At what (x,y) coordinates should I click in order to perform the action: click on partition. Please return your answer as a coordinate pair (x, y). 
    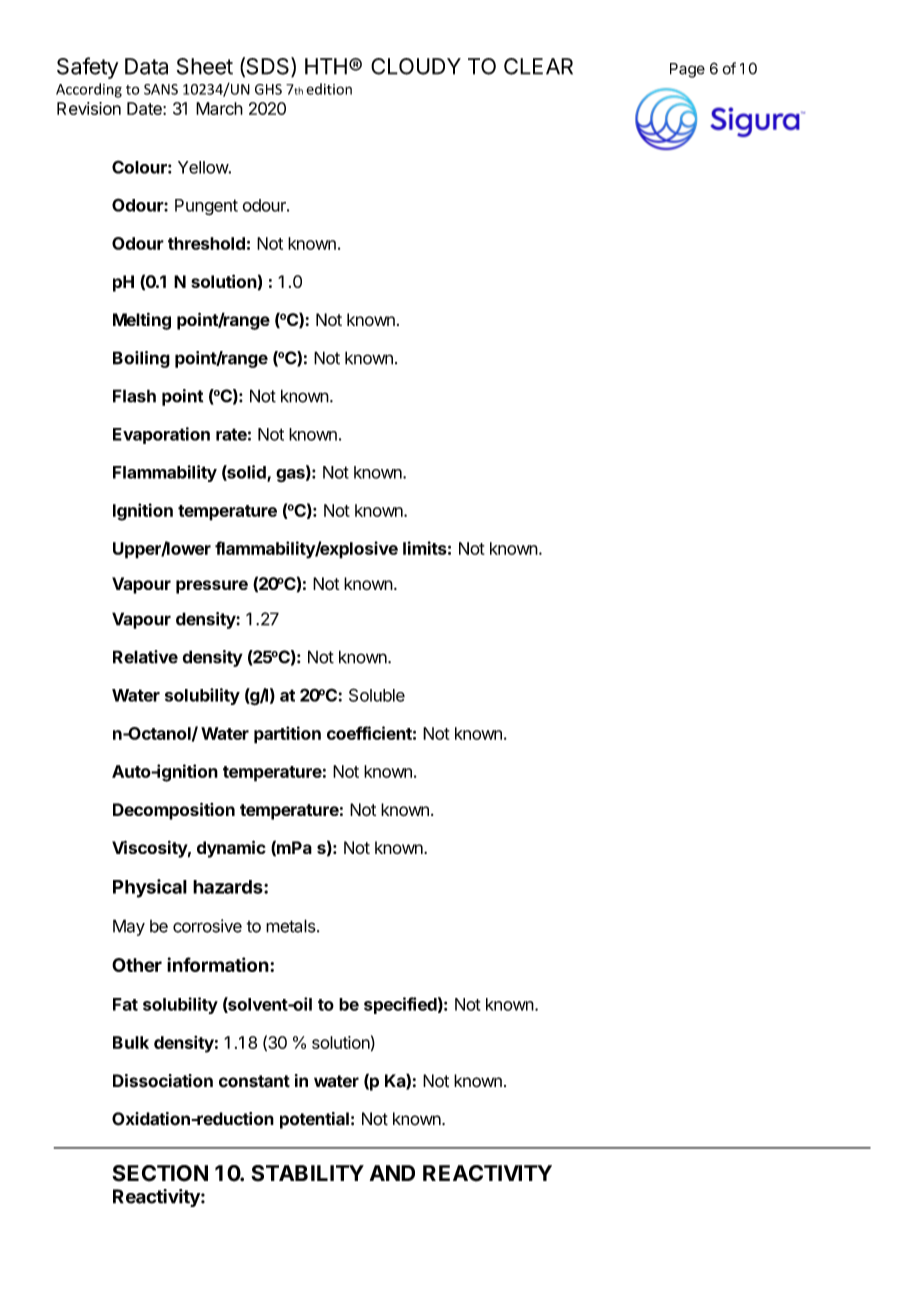
    Looking at the image, I should click on (287, 735).
